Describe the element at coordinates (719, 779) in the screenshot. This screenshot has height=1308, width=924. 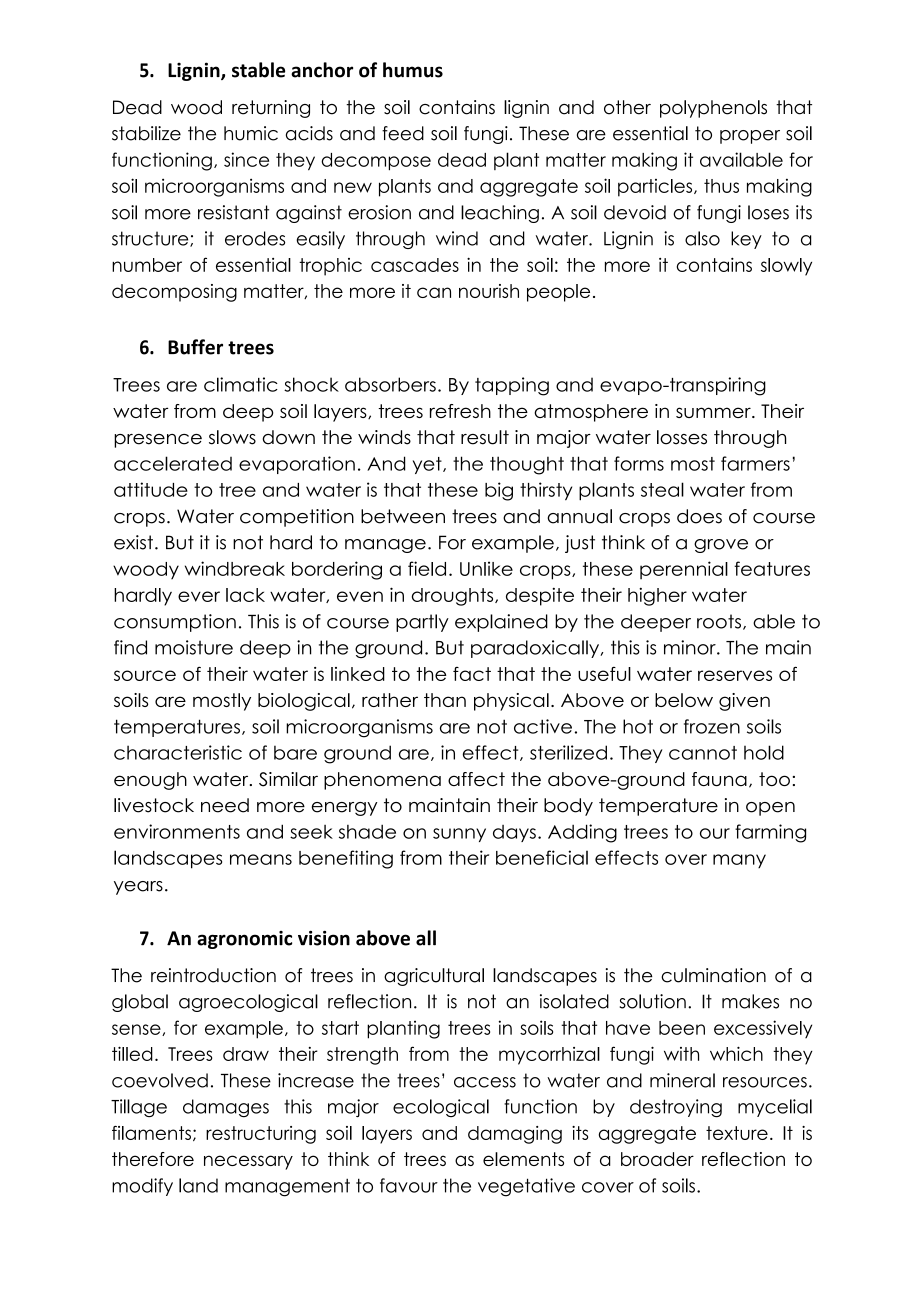
I see `fauna` at that location.
